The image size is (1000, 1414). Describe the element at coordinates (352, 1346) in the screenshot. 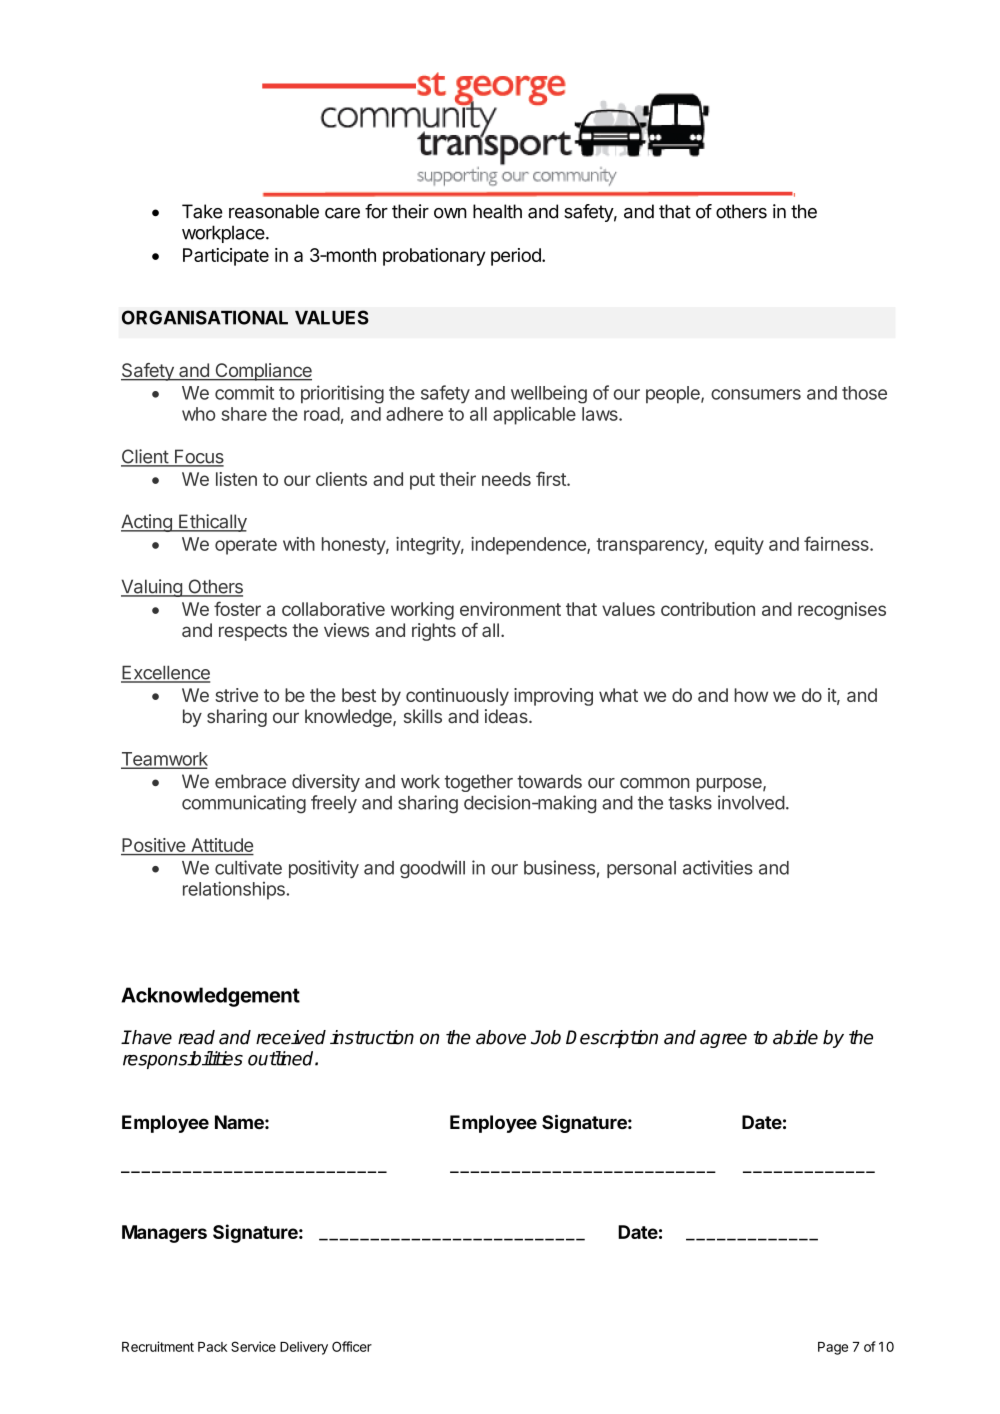

I see `Officer` at that location.
